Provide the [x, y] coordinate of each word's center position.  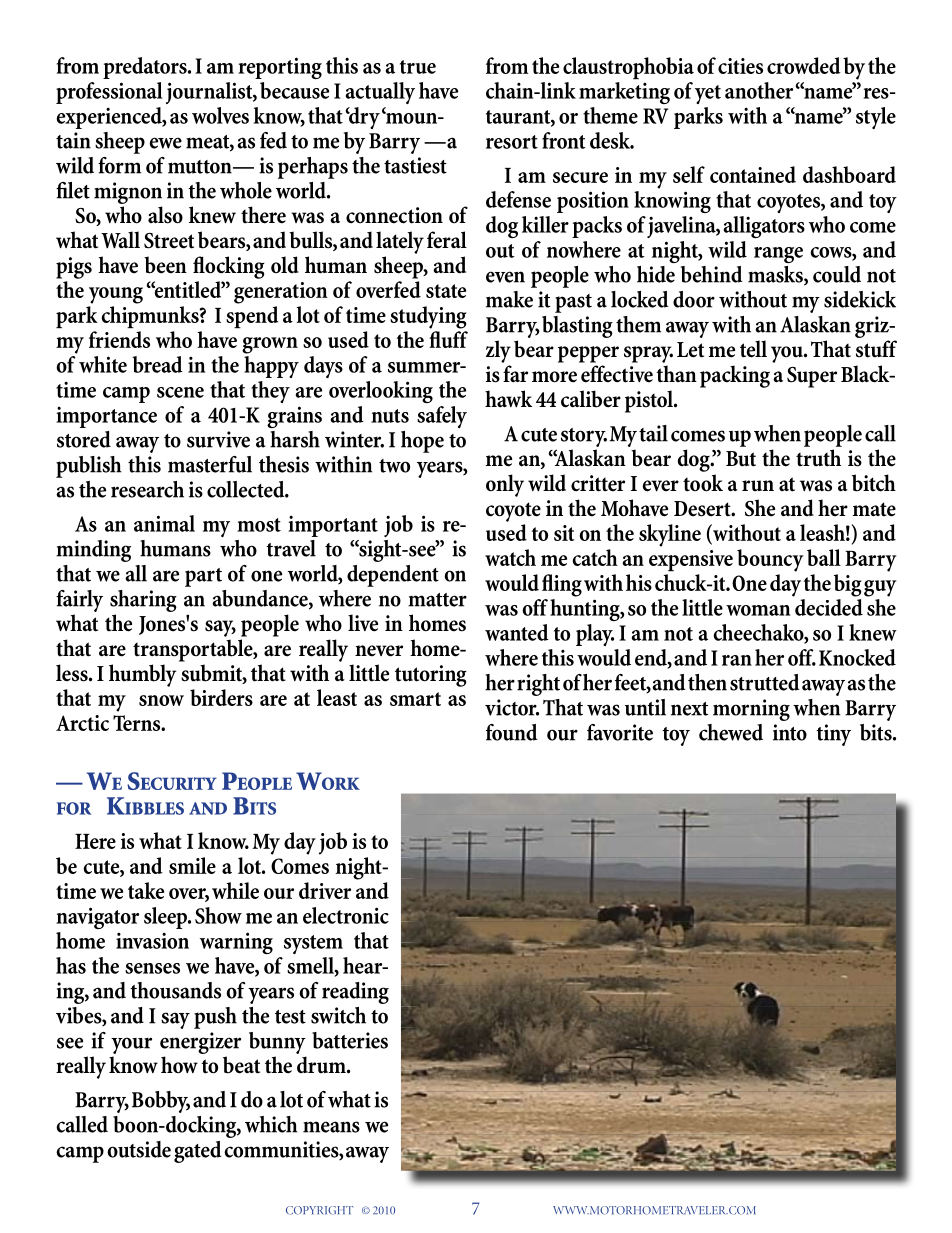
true [418, 67]
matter [437, 600]
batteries [350, 1040]
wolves [220, 115]
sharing [143, 601]
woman [758, 610]
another [759, 90]
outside [139, 1149]
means [331, 1127]
